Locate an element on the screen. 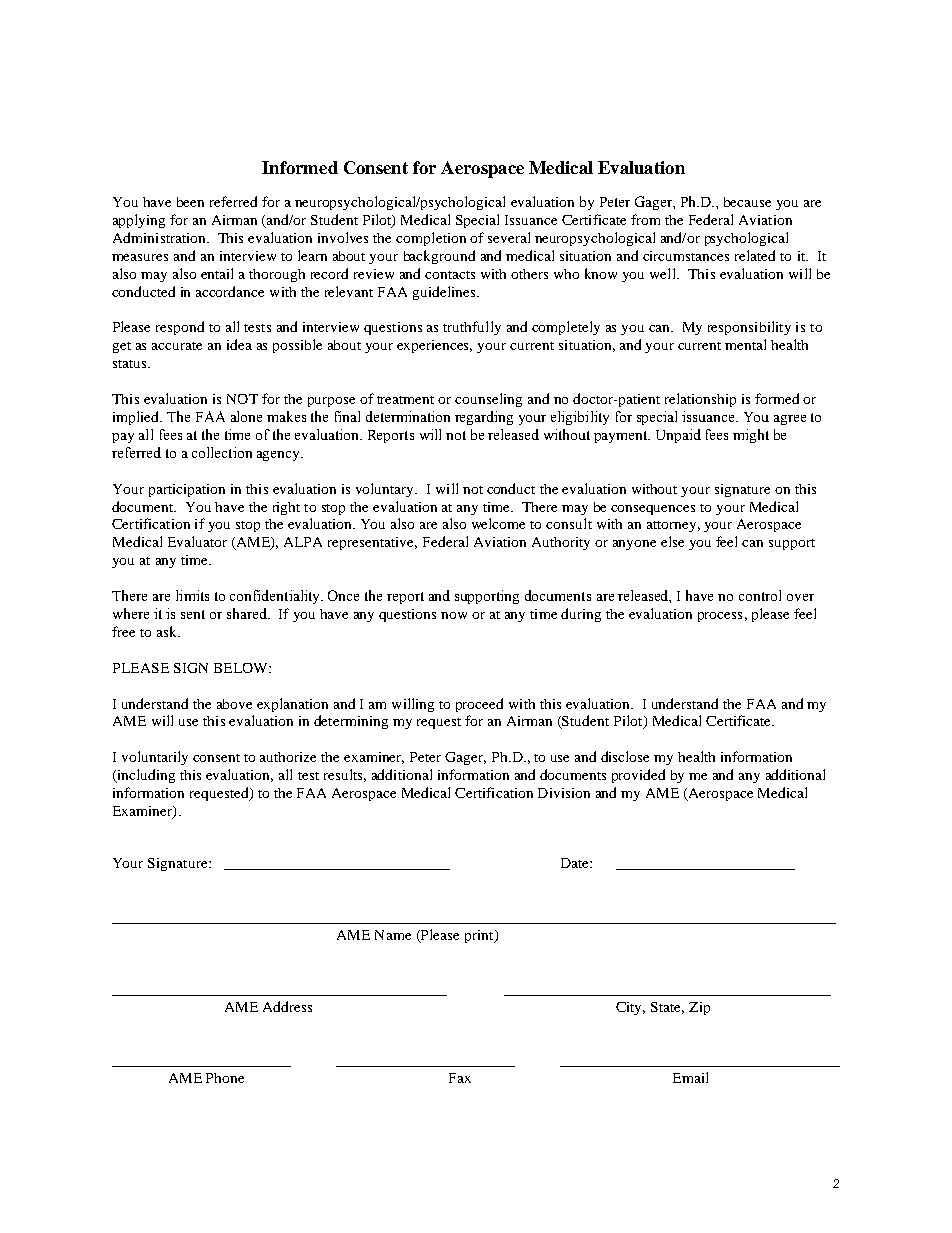 This screenshot has width=952, height=1233. because is located at coordinates (747, 202).
